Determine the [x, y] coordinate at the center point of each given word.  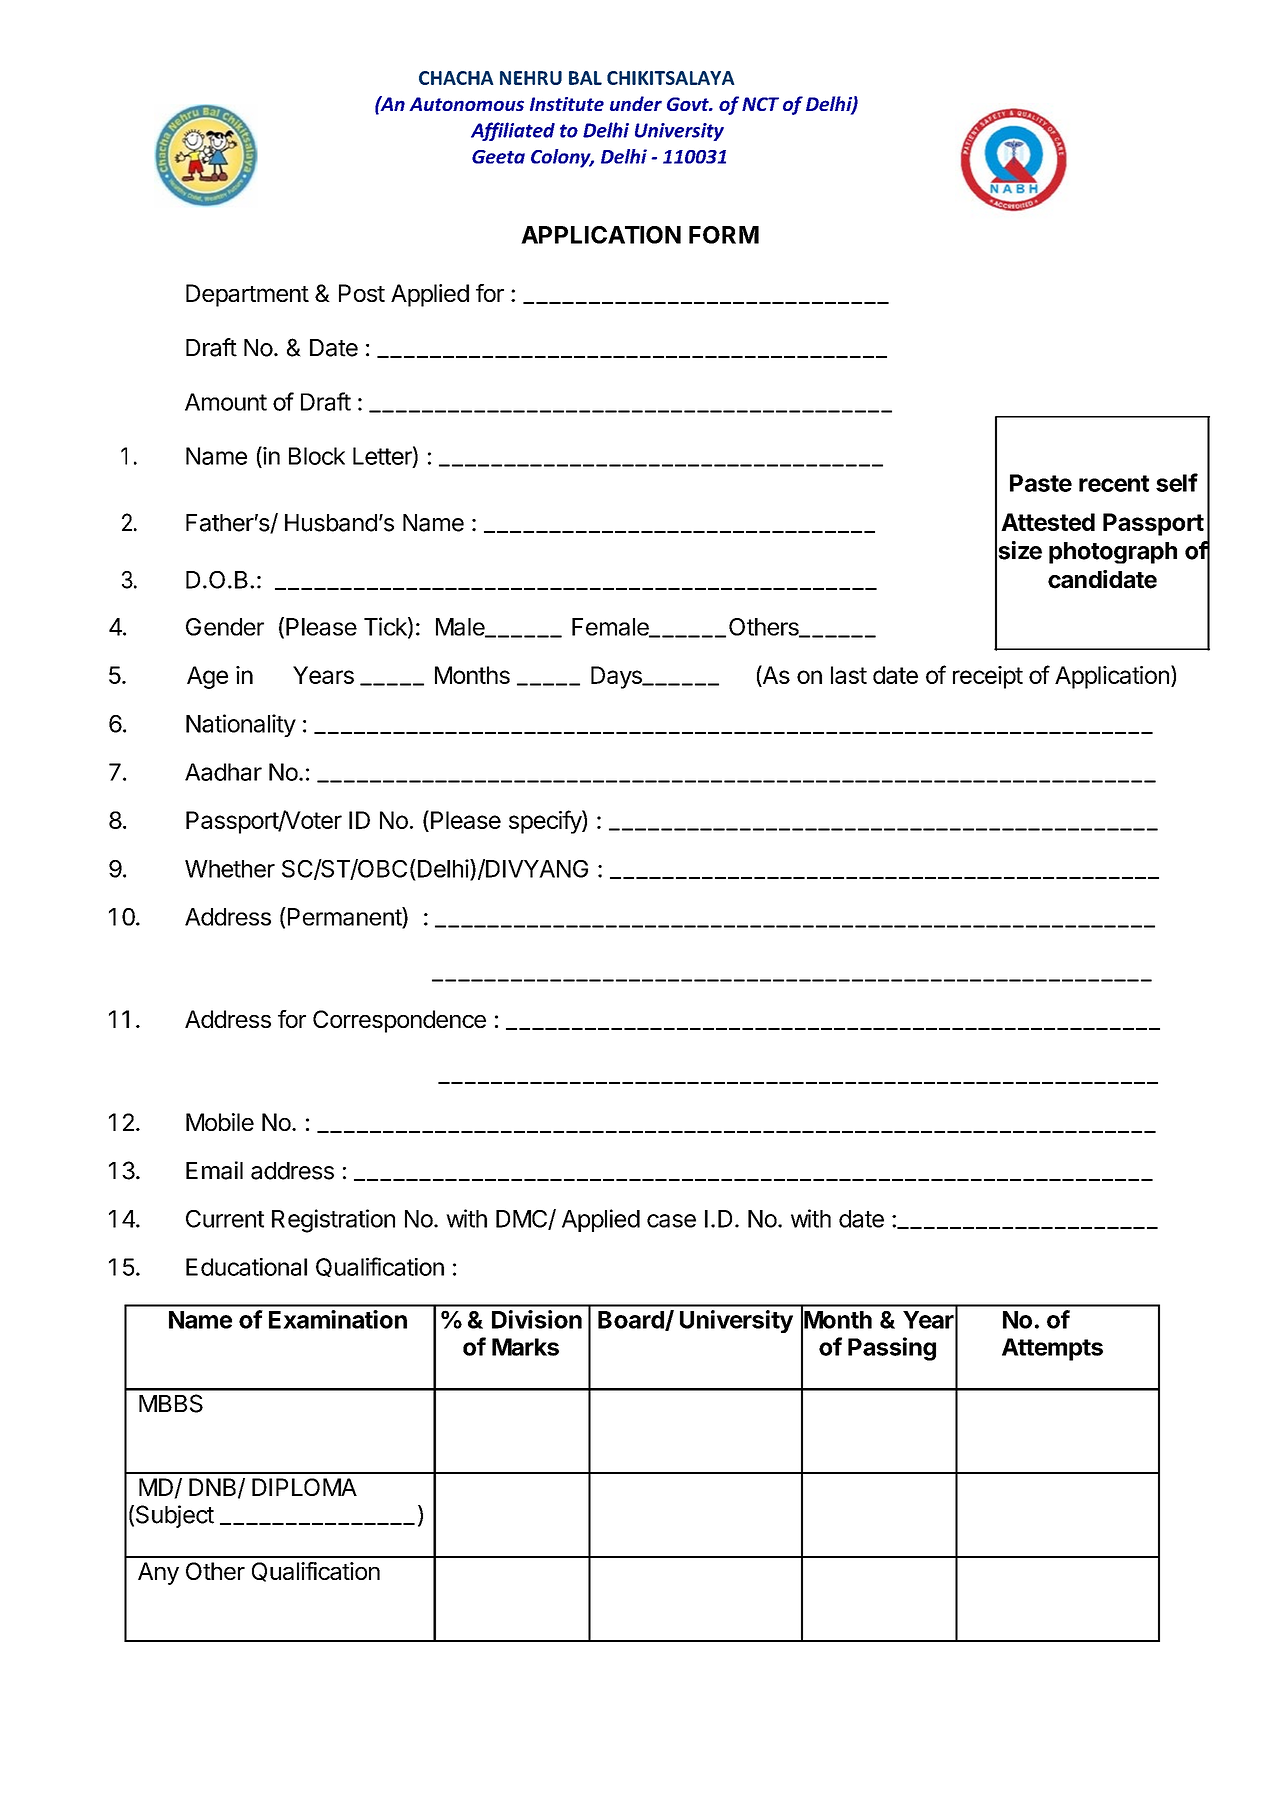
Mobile [220, 1122]
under [636, 103]
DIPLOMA [304, 1487]
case [671, 1221]
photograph [1113, 553]
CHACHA [456, 78]
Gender [225, 627]
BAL [585, 78]
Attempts [1052, 1349]
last [849, 675]
